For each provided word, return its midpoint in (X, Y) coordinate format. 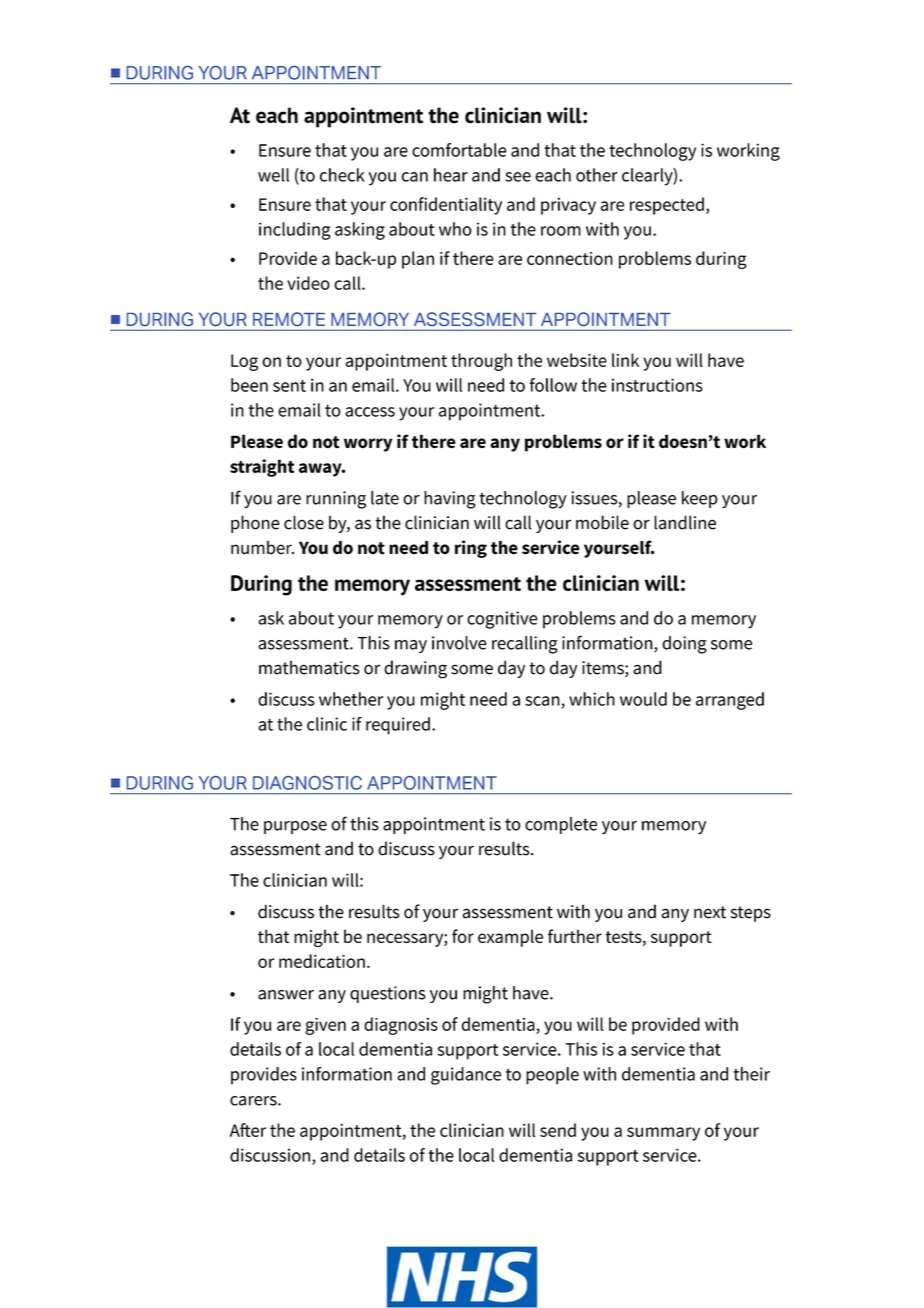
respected (667, 206)
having (450, 500)
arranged (730, 701)
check (342, 175)
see (518, 177)
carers (254, 1101)
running (336, 500)
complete (561, 825)
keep (700, 499)
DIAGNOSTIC (307, 783)
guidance (466, 1076)
